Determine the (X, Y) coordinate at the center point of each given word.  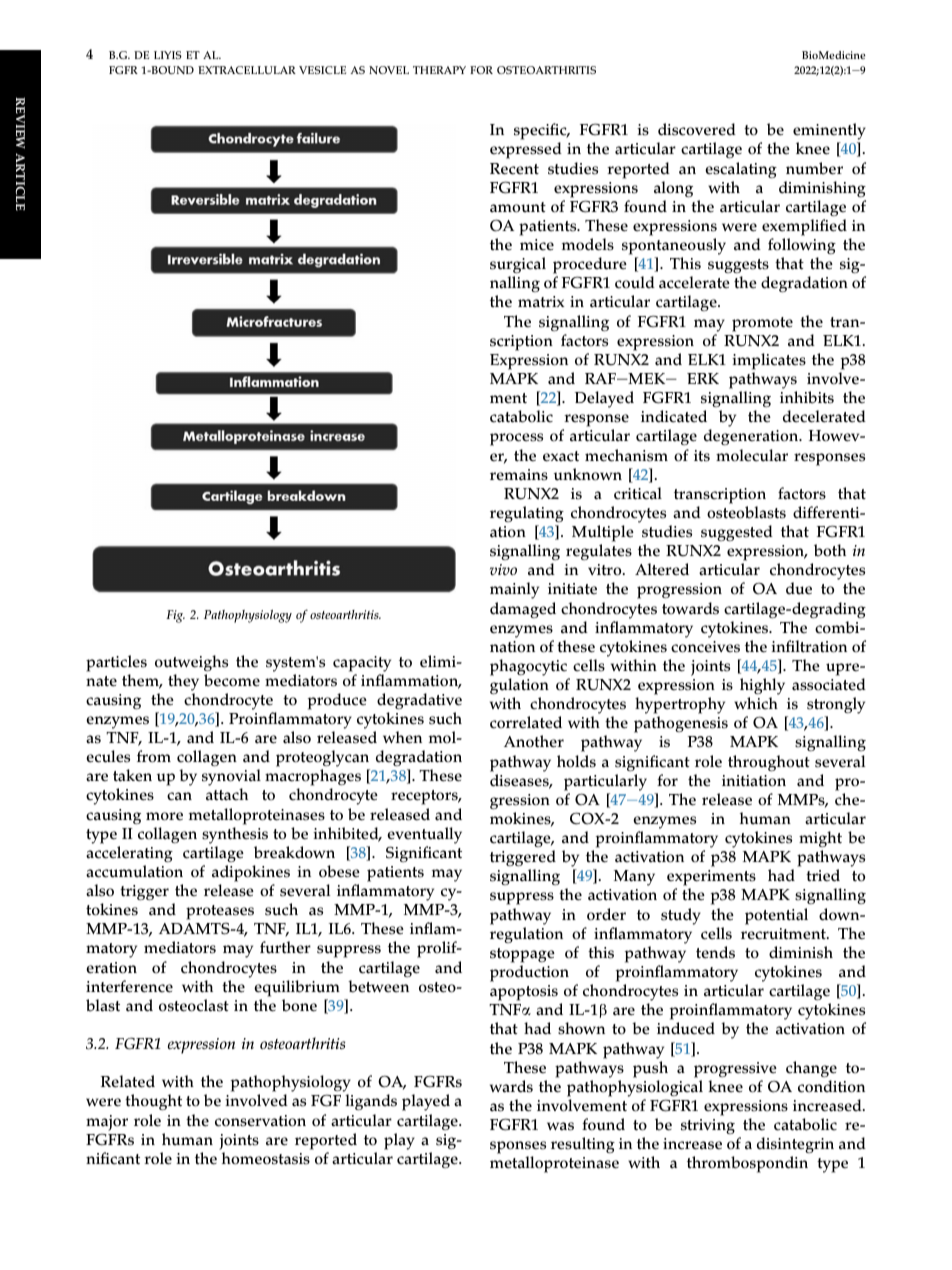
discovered (697, 129)
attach (227, 794)
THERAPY (439, 70)
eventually (424, 835)
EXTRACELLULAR (247, 70)
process (516, 439)
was (560, 1126)
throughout (769, 763)
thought (153, 1102)
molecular (752, 455)
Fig (175, 616)
